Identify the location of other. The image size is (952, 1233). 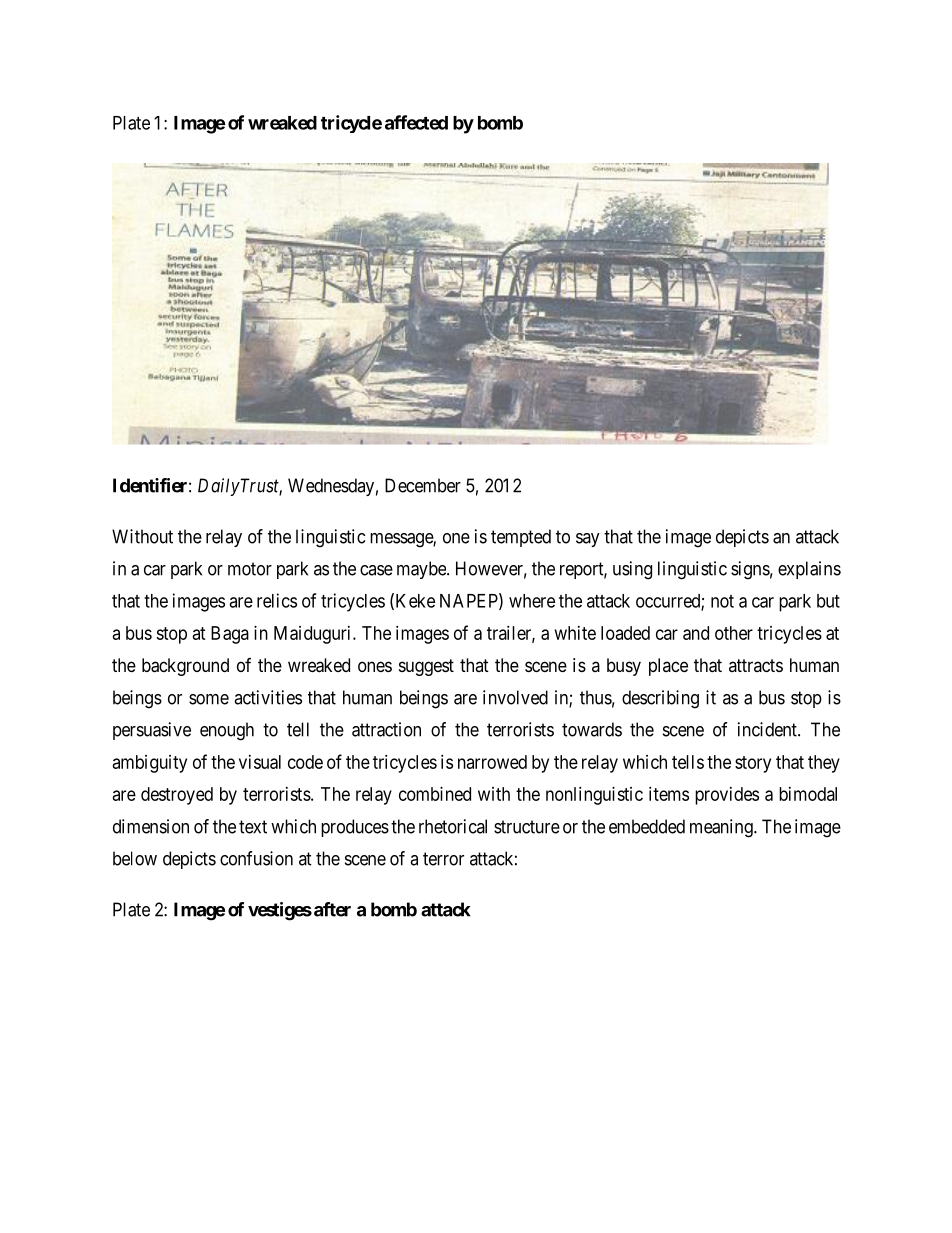
(734, 633).
